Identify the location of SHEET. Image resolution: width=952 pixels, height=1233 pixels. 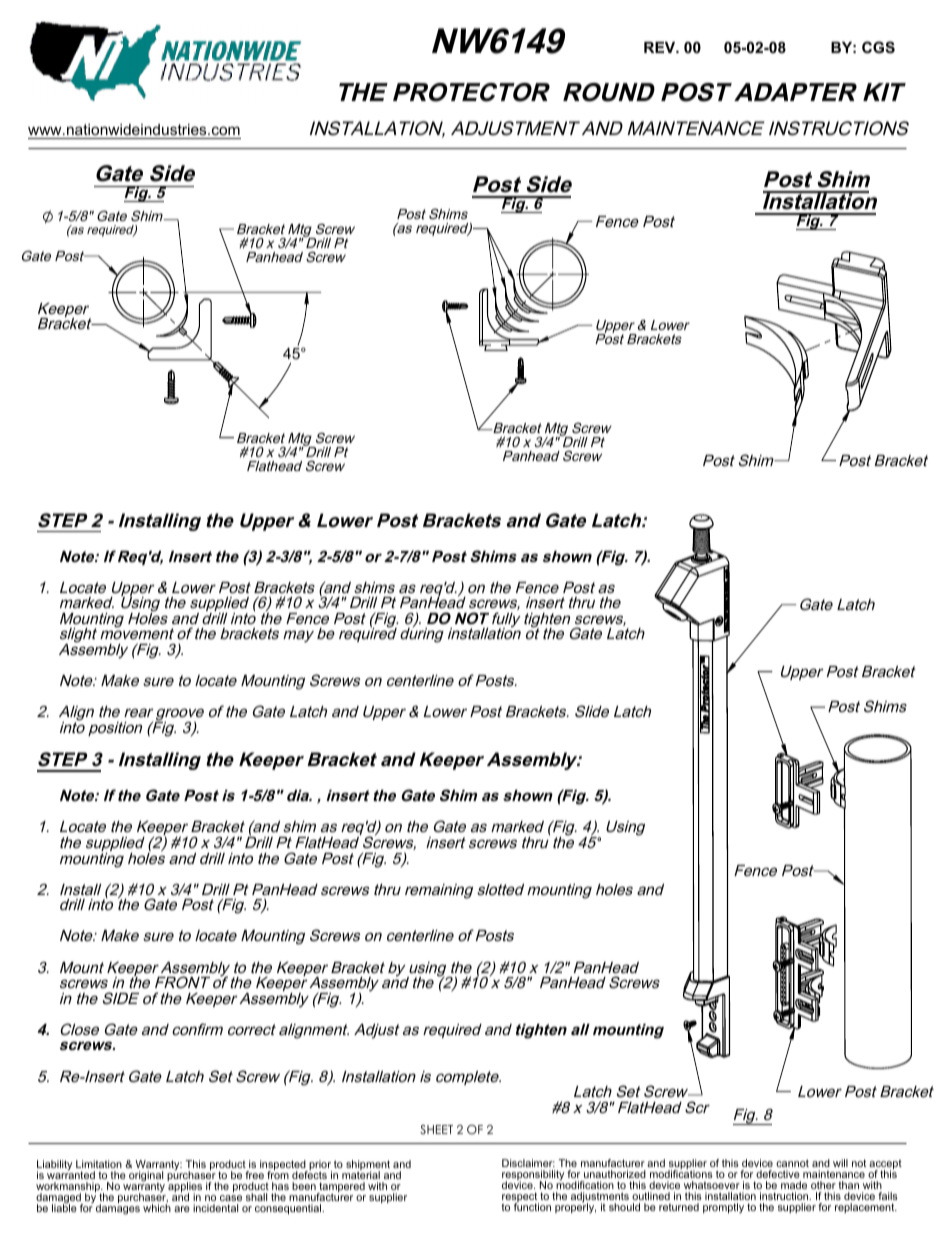
(436, 1129).
